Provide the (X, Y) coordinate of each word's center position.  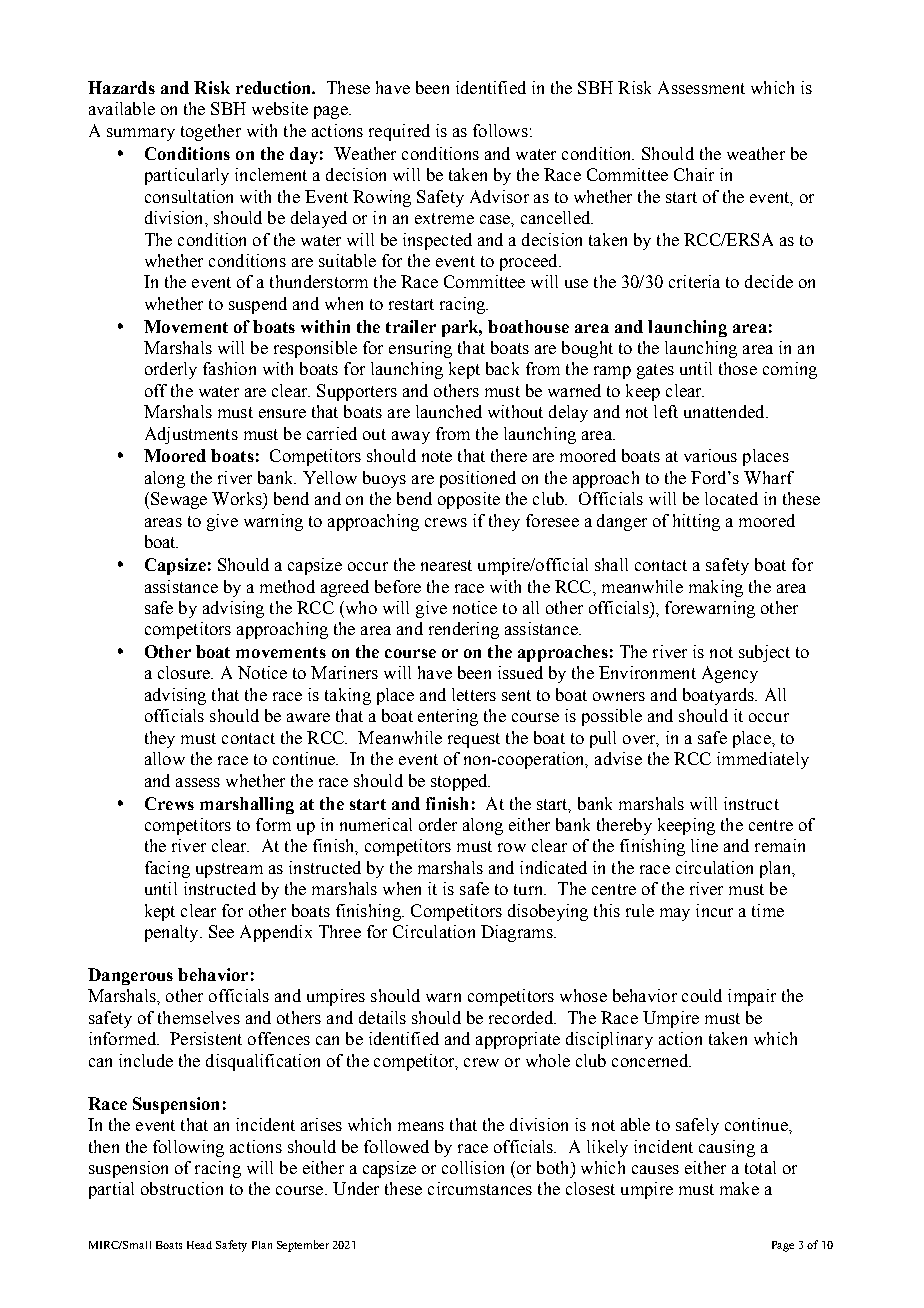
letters (474, 694)
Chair (694, 174)
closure (185, 672)
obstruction (182, 1188)
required (399, 132)
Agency (730, 674)
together (211, 132)
